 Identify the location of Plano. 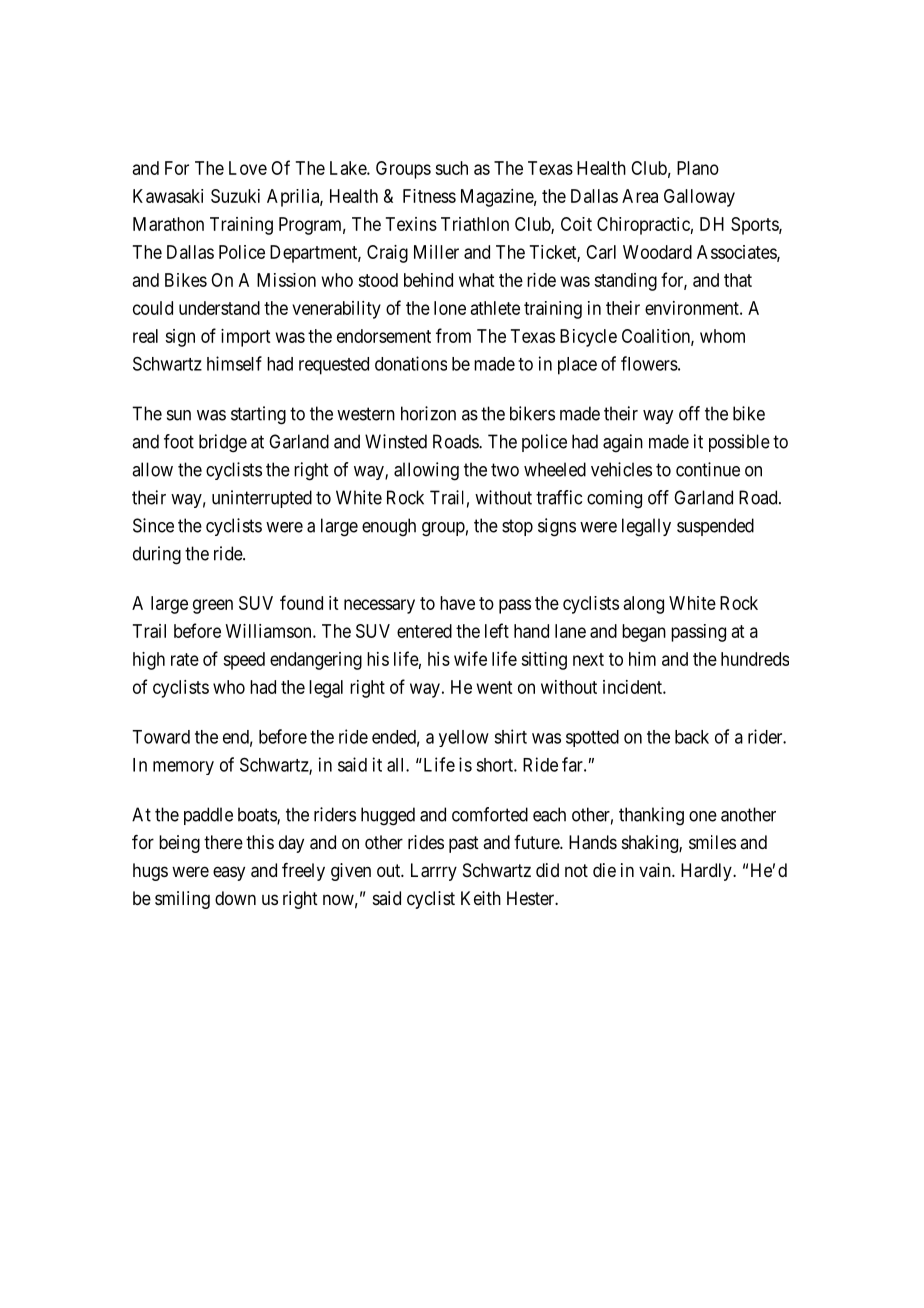
(698, 168).
